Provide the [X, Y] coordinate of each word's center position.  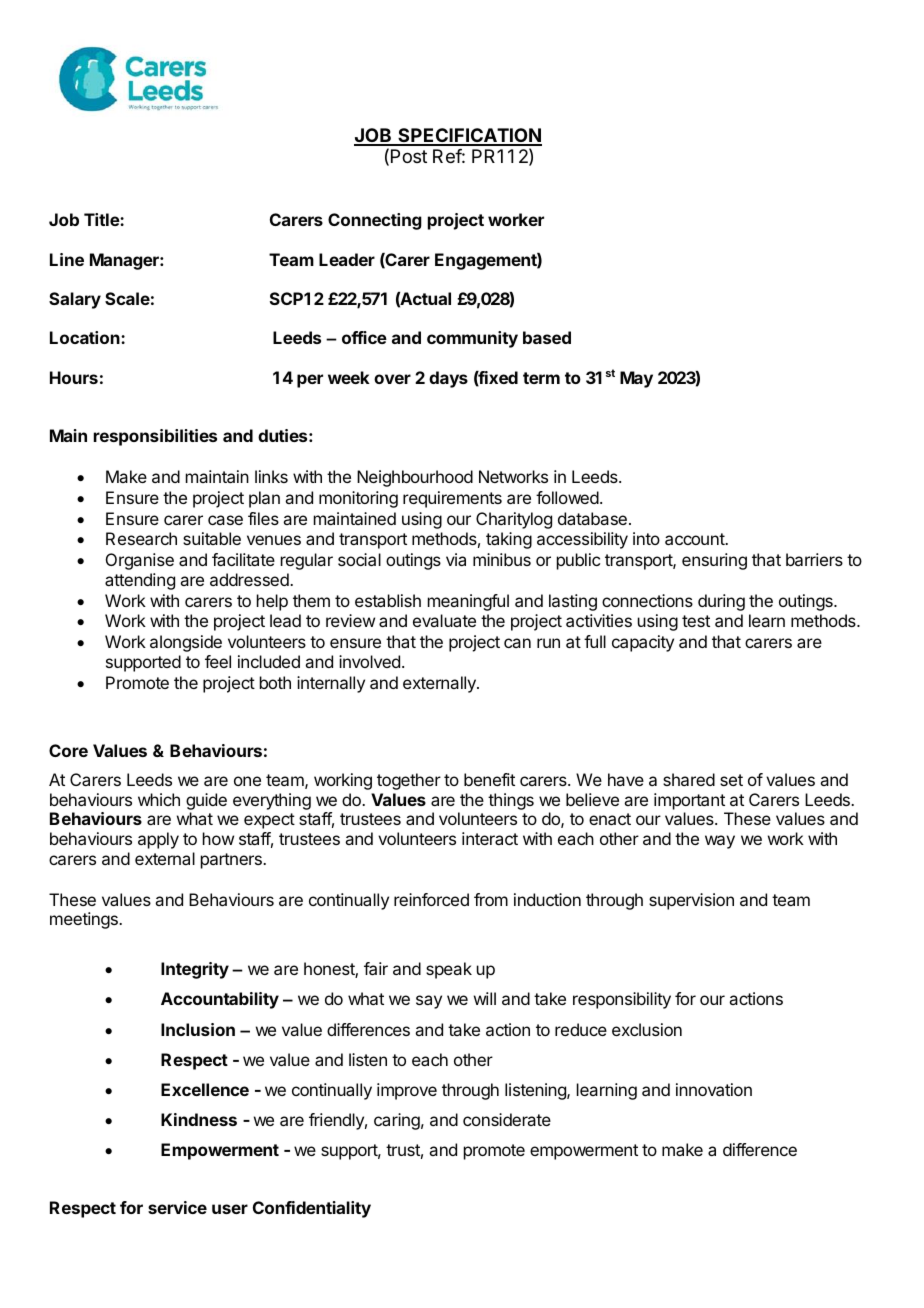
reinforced [431, 899]
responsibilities [155, 437]
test [696, 621]
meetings [85, 920]
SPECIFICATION [469, 136]
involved [369, 661]
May [636, 379]
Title [102, 219]
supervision [691, 901]
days [448, 379]
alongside [186, 643]
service [177, 1207]
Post [409, 156]
